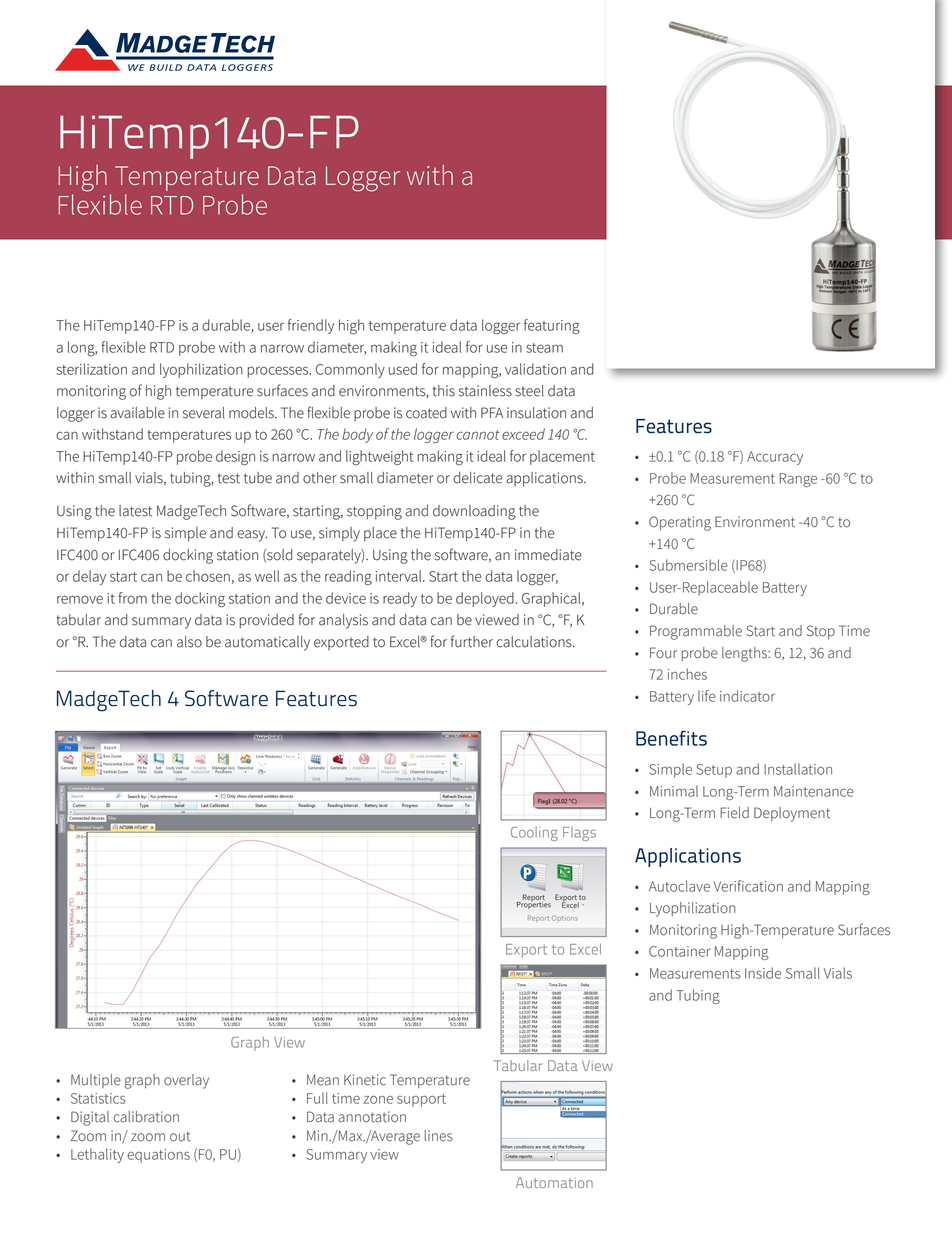 Image resolution: width=952 pixels, height=1233 pixels. I want to click on Cooling, so click(534, 834).
